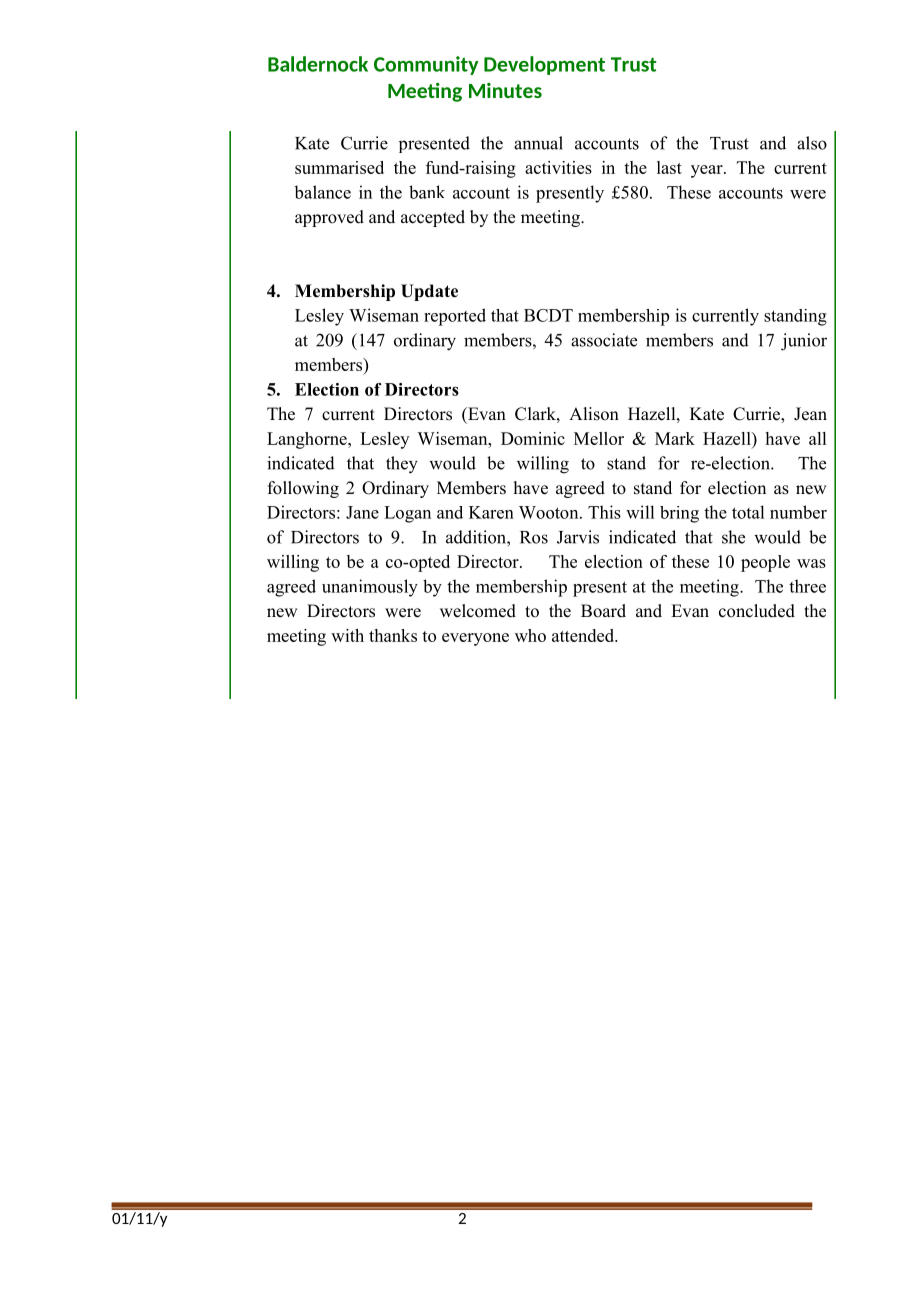 This image has width=924, height=1308. What do you see at coordinates (558, 167) in the image?
I see `activities` at bounding box center [558, 167].
